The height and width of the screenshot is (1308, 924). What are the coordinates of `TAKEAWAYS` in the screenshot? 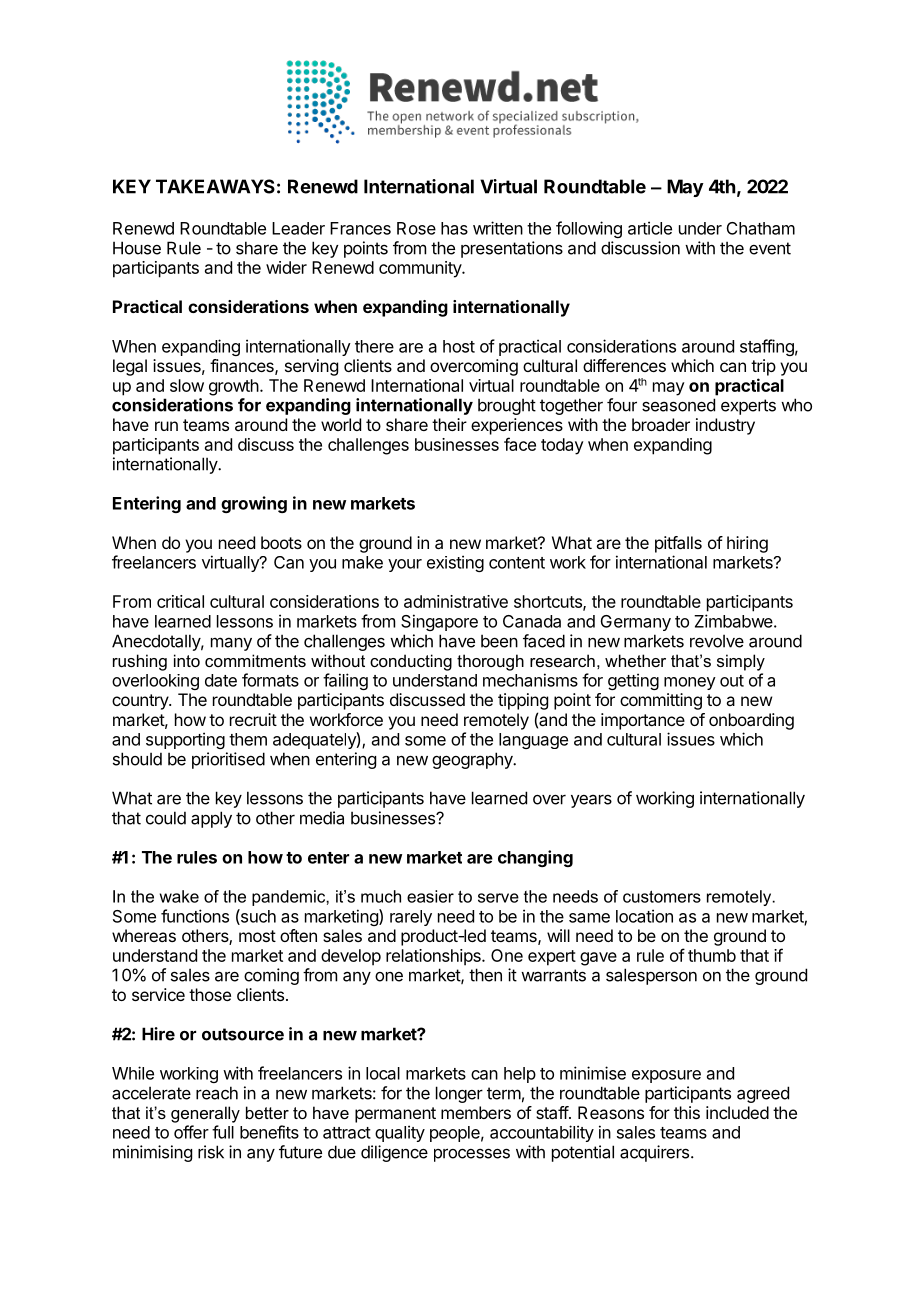 It's located at (215, 186).
